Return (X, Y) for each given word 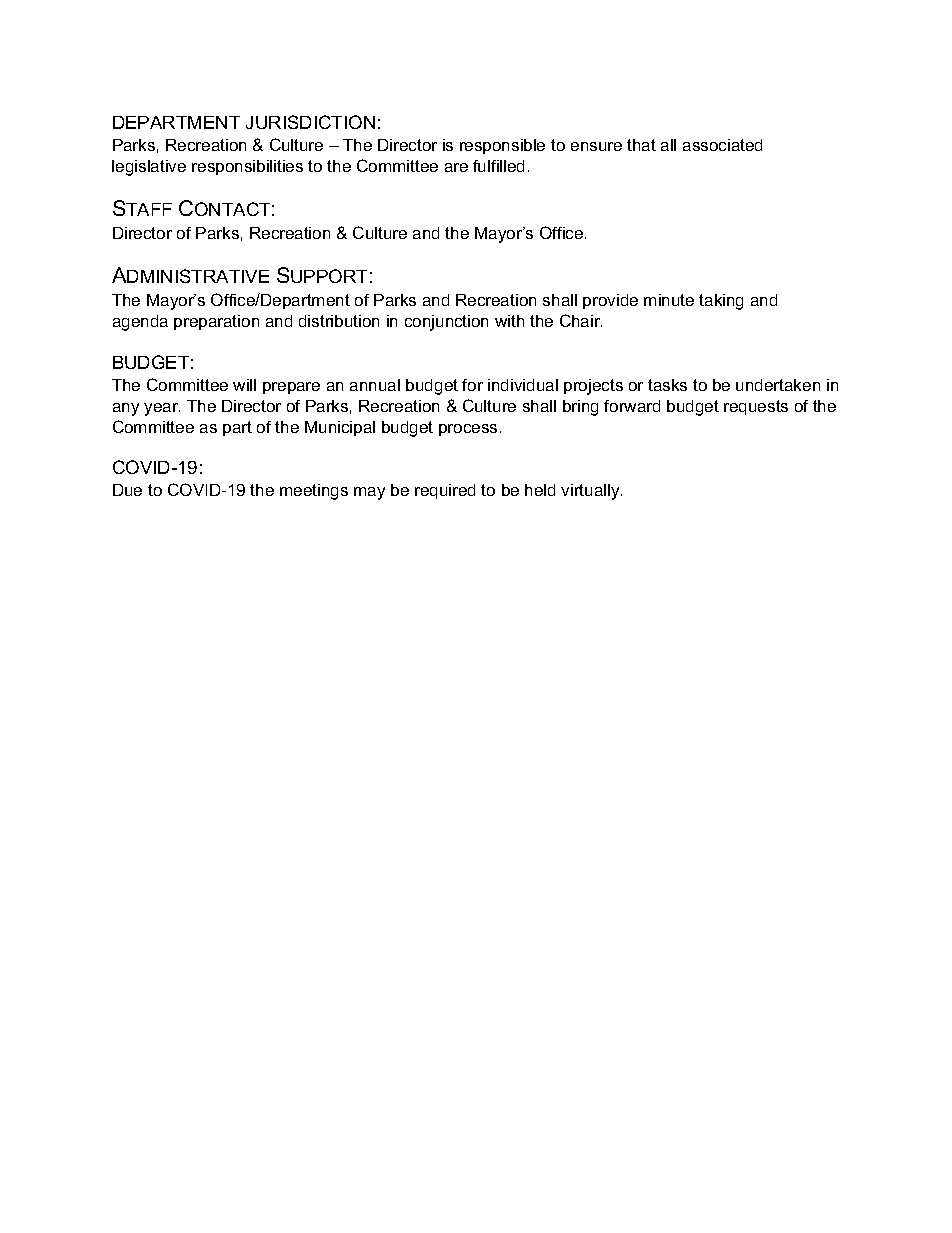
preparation (216, 322)
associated (722, 145)
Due (127, 490)
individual (523, 385)
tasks (667, 385)
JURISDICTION (310, 122)
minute (669, 300)
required (445, 491)
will (244, 385)
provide (610, 301)
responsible (502, 146)
